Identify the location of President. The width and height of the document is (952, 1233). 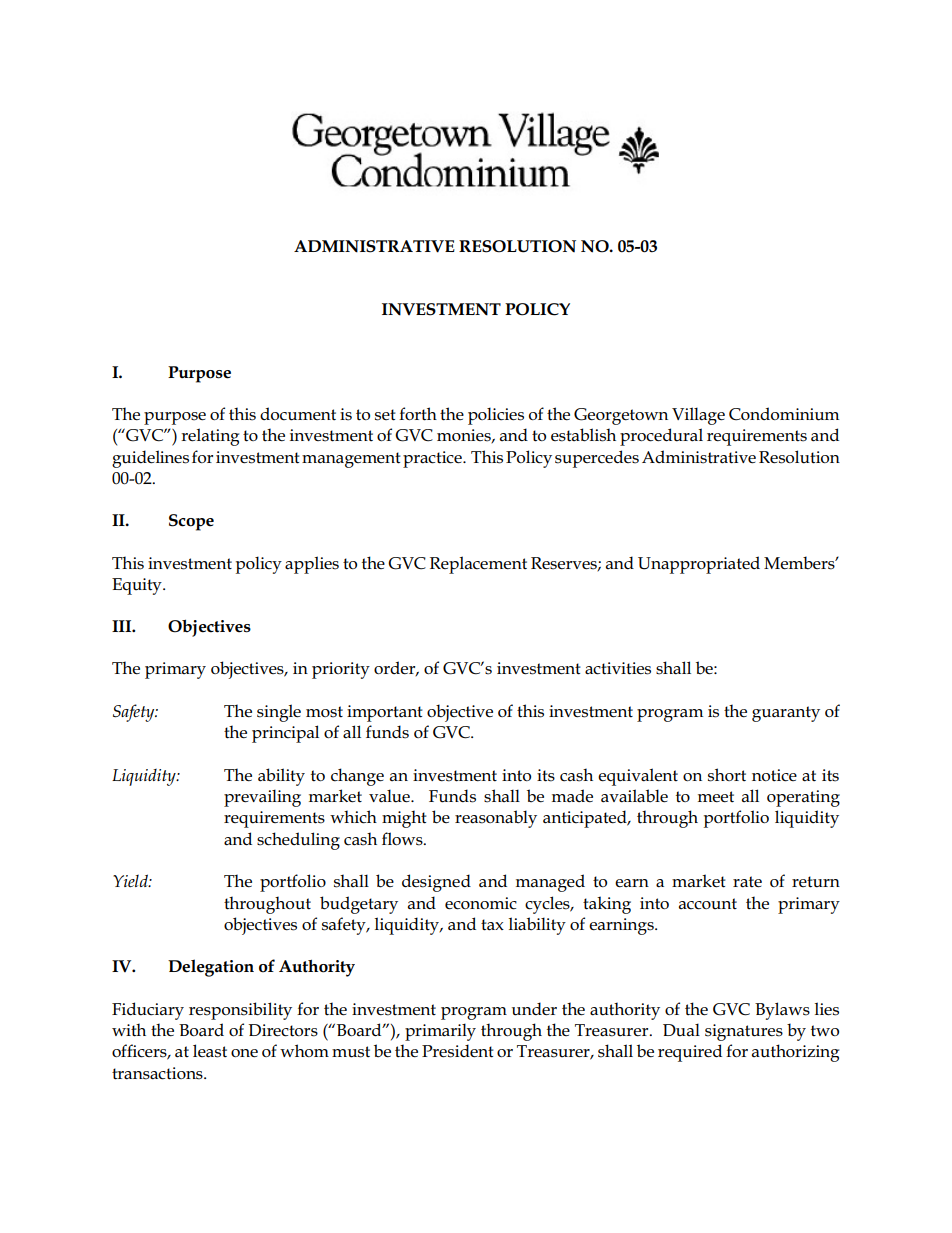
(458, 1051).
